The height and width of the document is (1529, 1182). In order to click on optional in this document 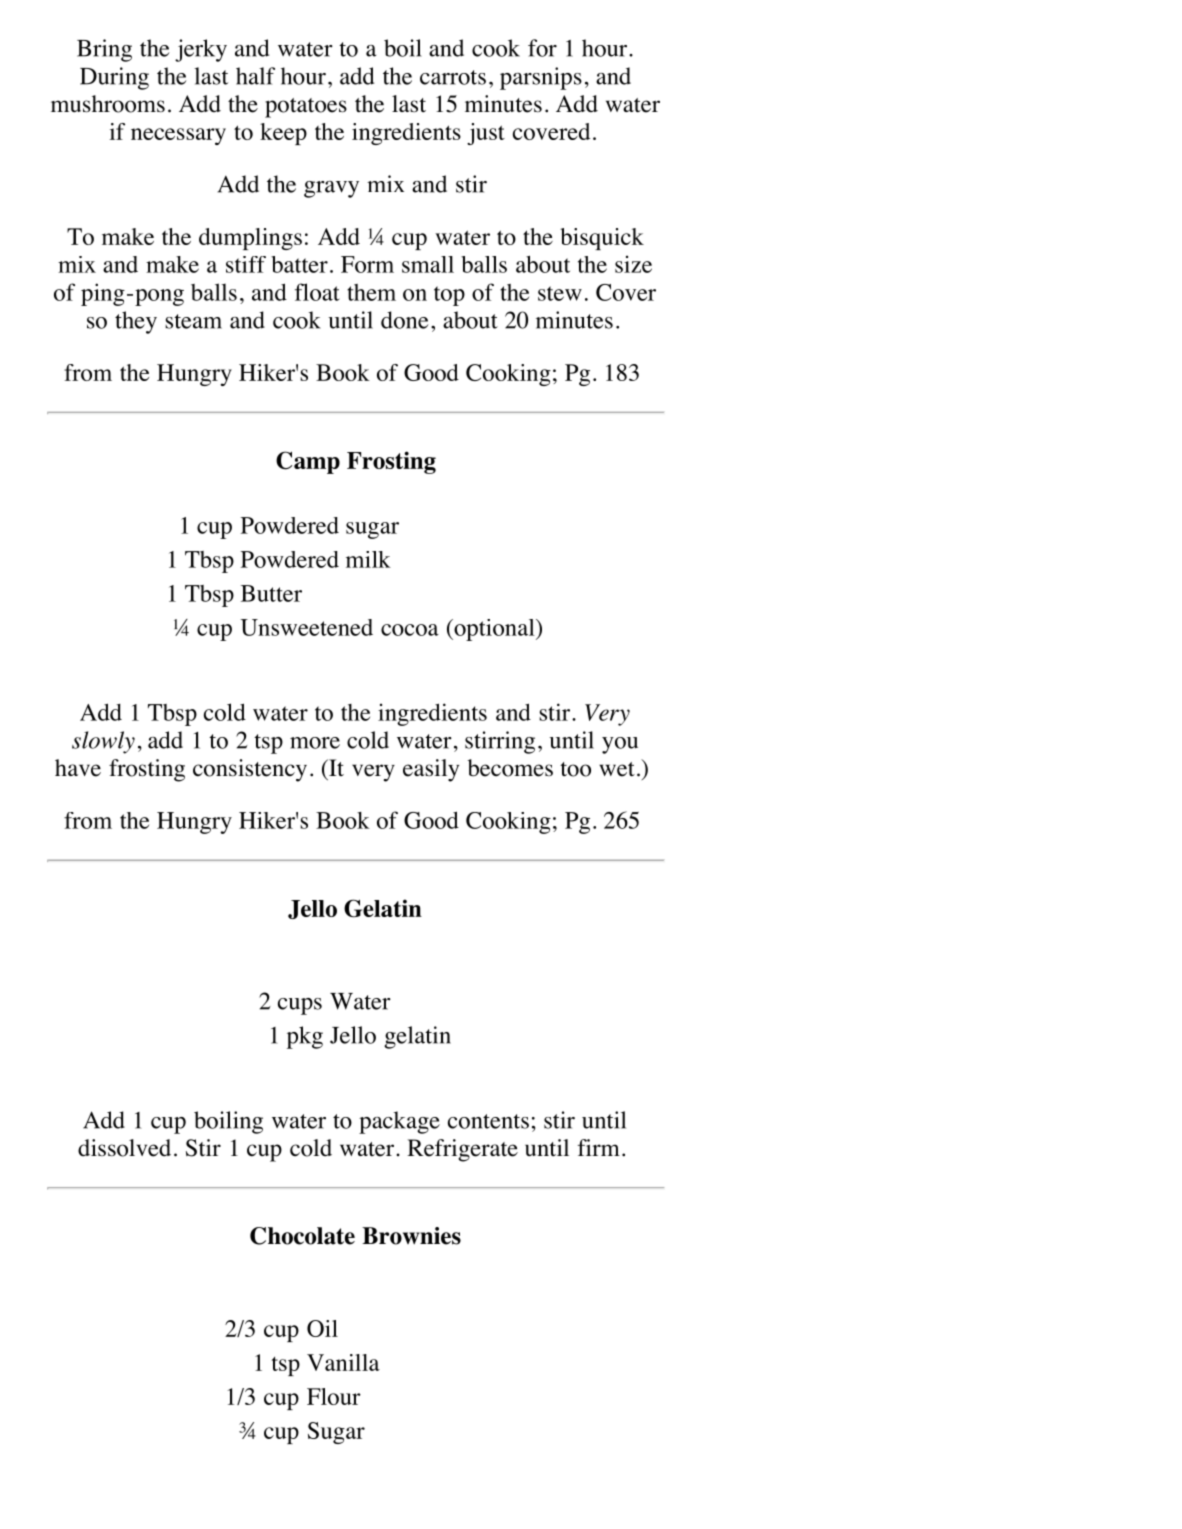, I will do `click(494, 630)`.
